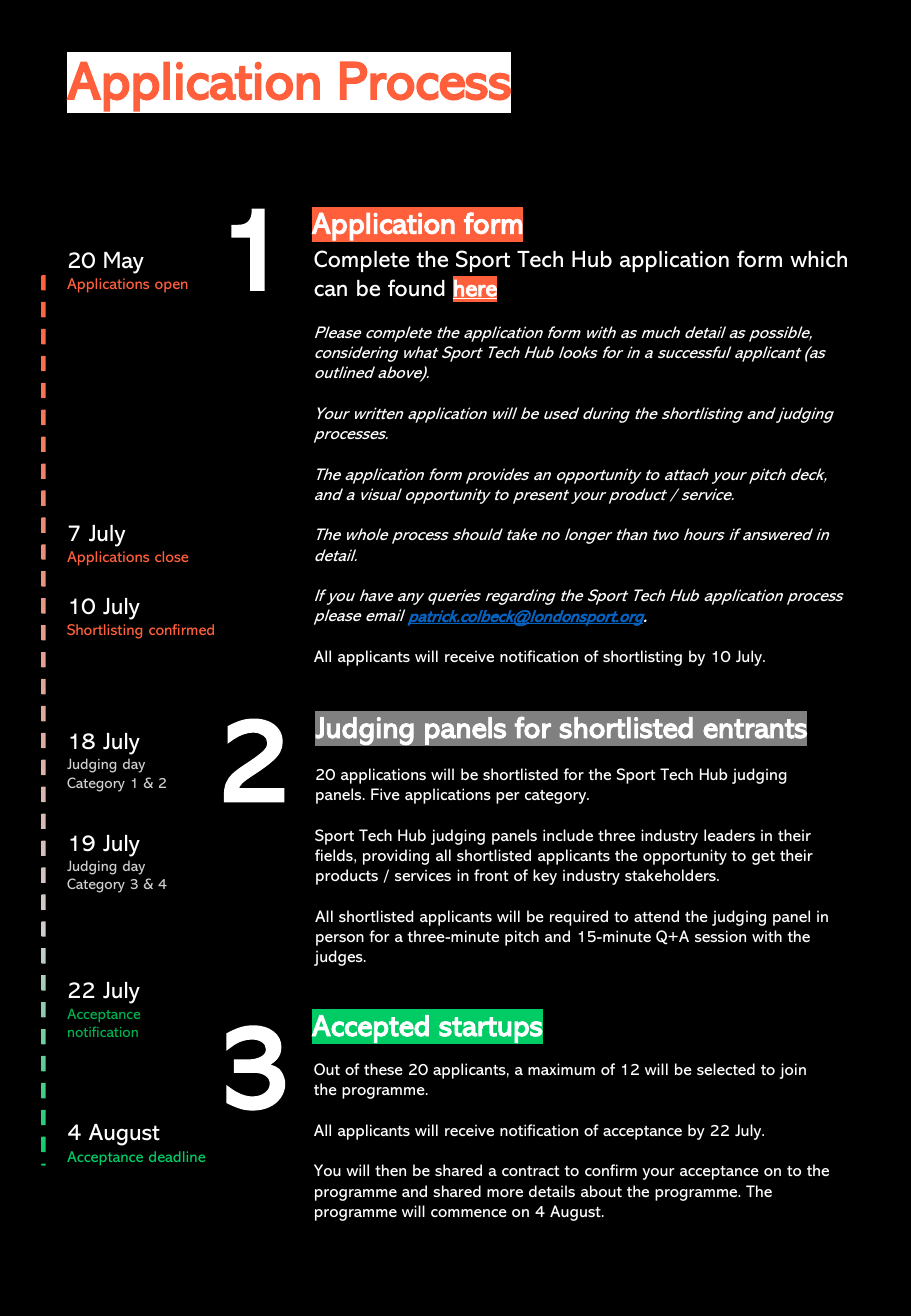 The width and height of the screenshot is (911, 1316). What do you see at coordinates (726, 1069) in the screenshot?
I see `selected` at bounding box center [726, 1069].
